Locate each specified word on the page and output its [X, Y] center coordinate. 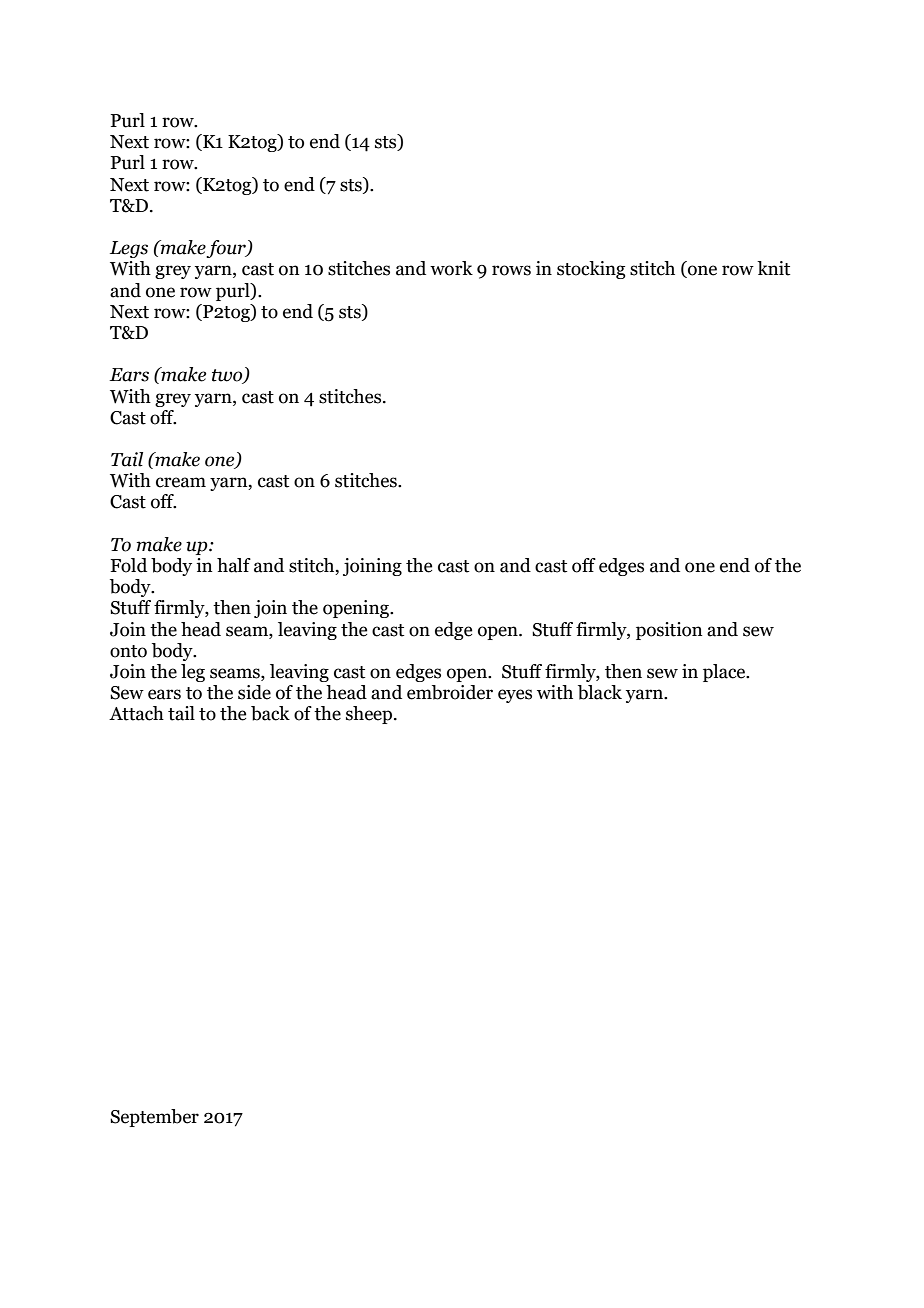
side [254, 692]
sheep [370, 715]
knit [773, 268]
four [227, 249]
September [154, 1118]
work [451, 268]
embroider [450, 692]
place [725, 673]
